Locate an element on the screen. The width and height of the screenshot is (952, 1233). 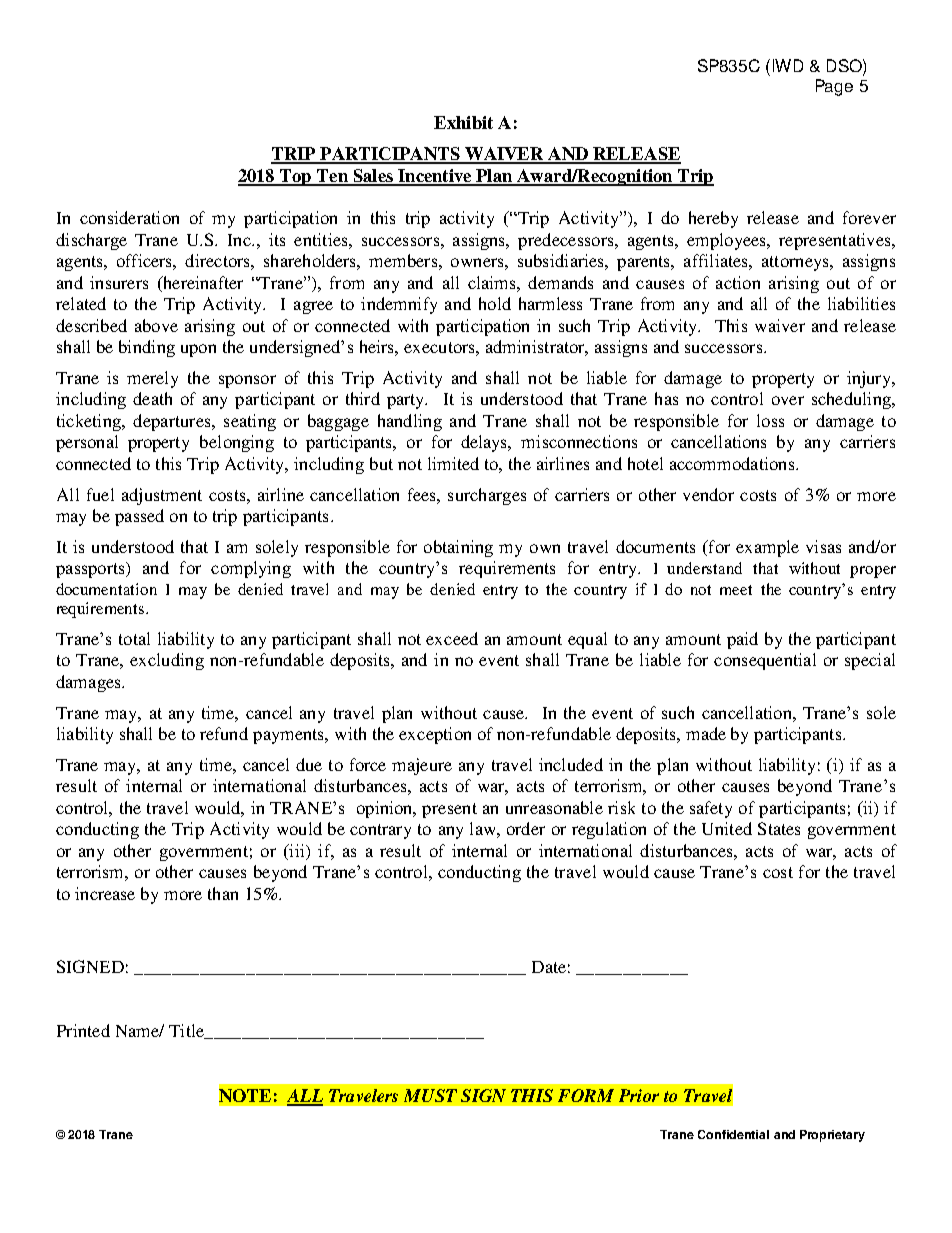
Top is located at coordinates (296, 177).
